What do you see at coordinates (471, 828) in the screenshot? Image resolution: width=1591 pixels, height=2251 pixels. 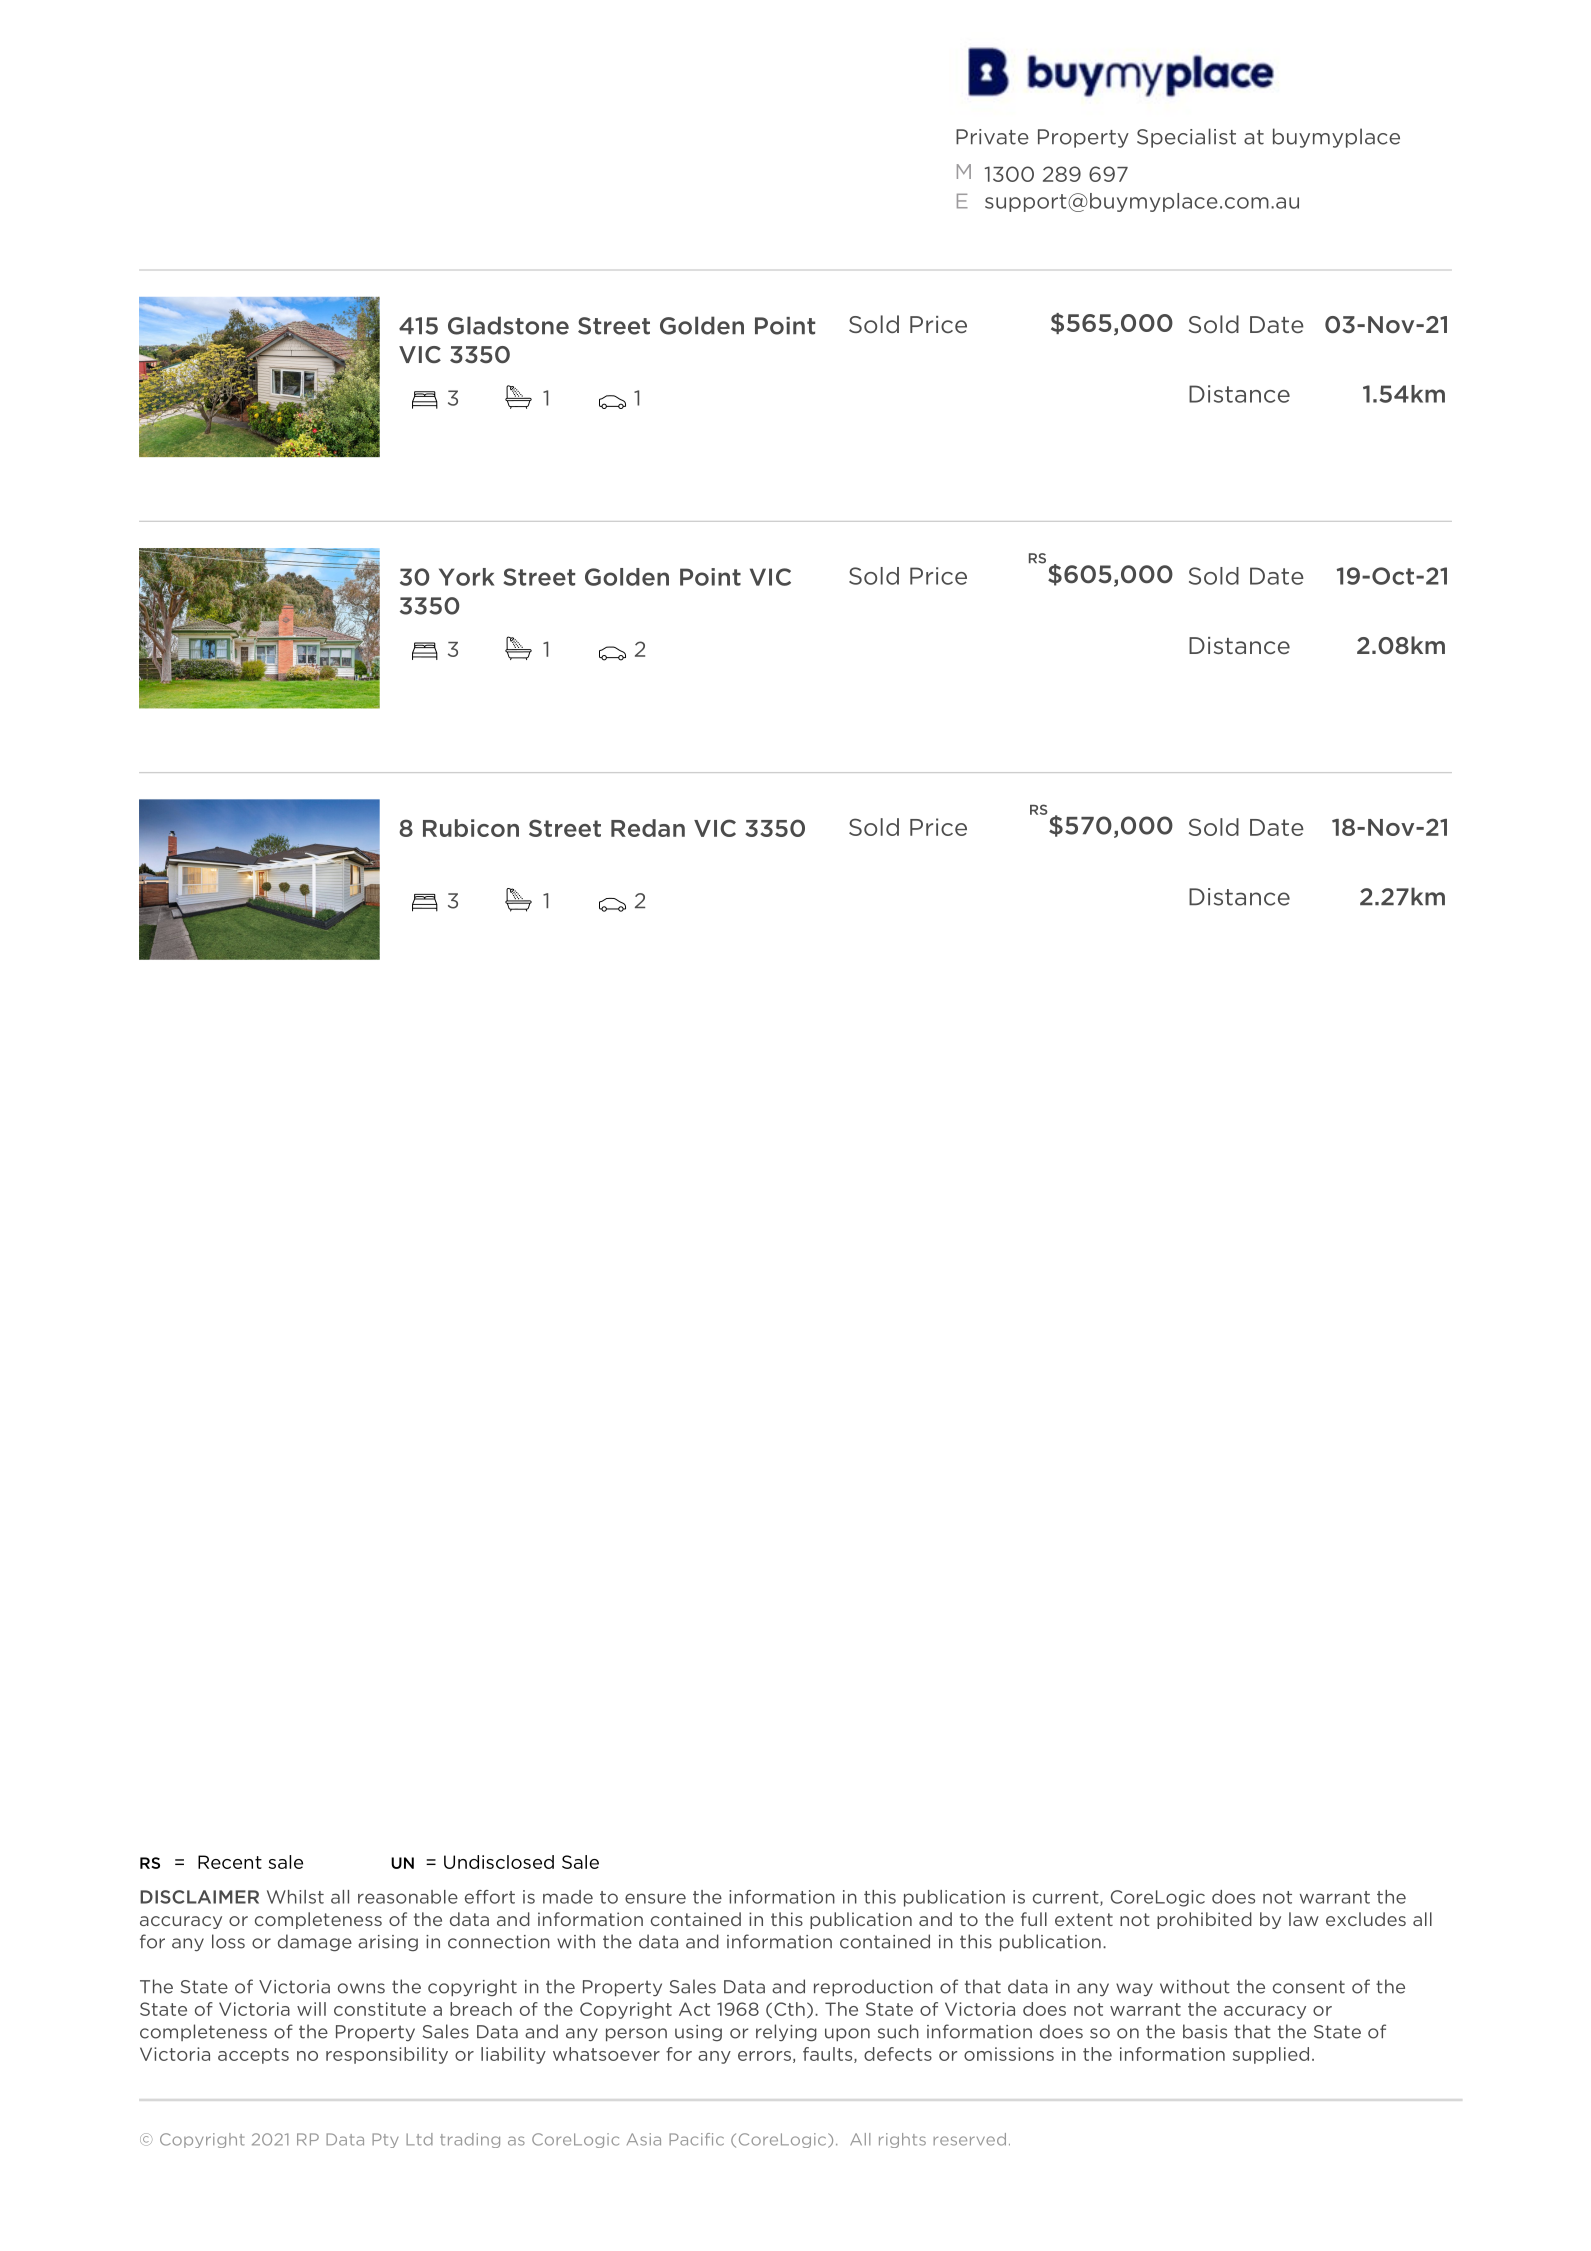 I see `Rubicon` at bounding box center [471, 828].
